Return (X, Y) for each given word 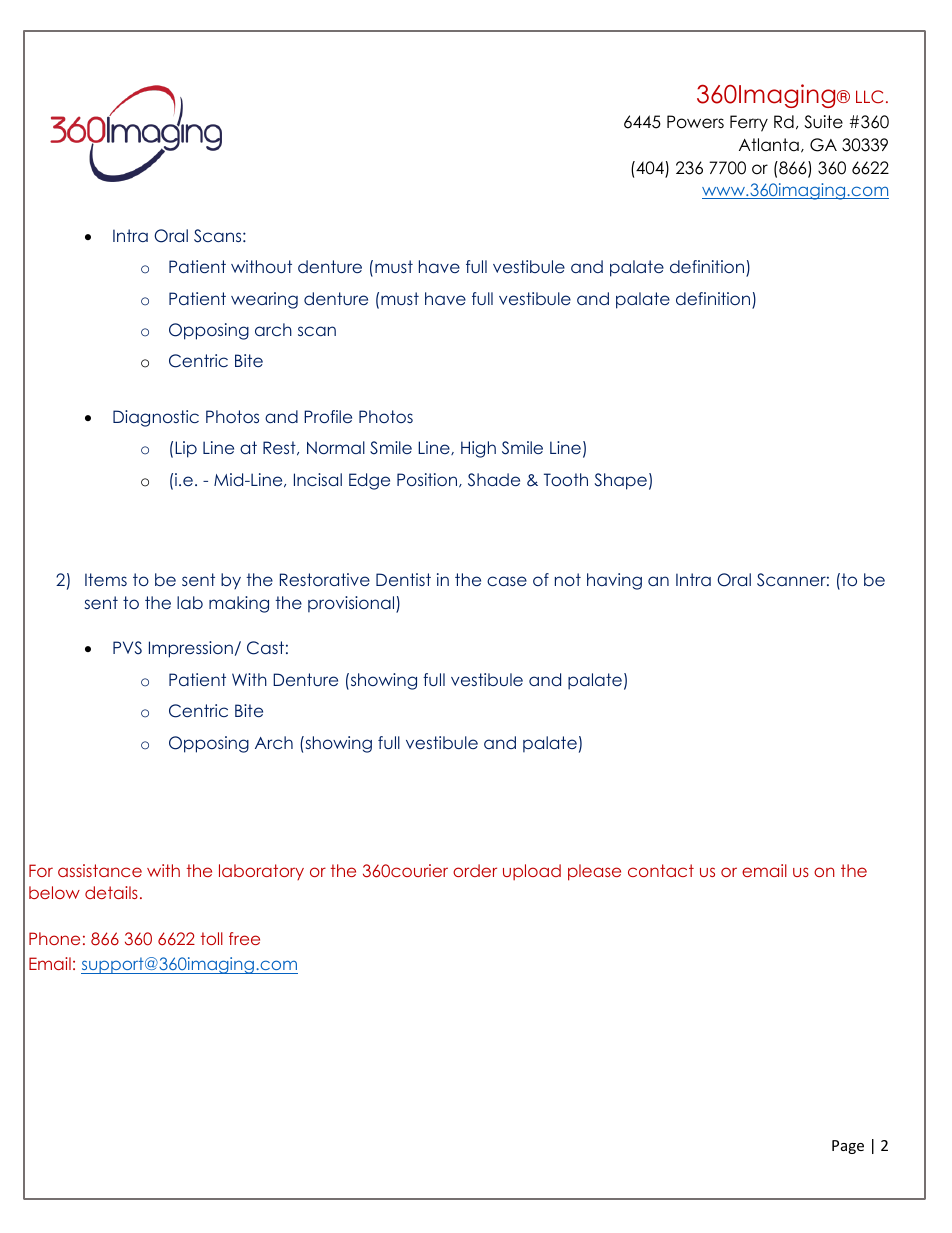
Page (848, 1147)
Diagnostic (156, 418)
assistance (100, 870)
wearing (264, 300)
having (614, 581)
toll (212, 938)
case (507, 581)
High (478, 449)
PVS (127, 648)
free (244, 938)
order (475, 870)
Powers (695, 122)
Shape (621, 481)
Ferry (749, 123)
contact (661, 870)
